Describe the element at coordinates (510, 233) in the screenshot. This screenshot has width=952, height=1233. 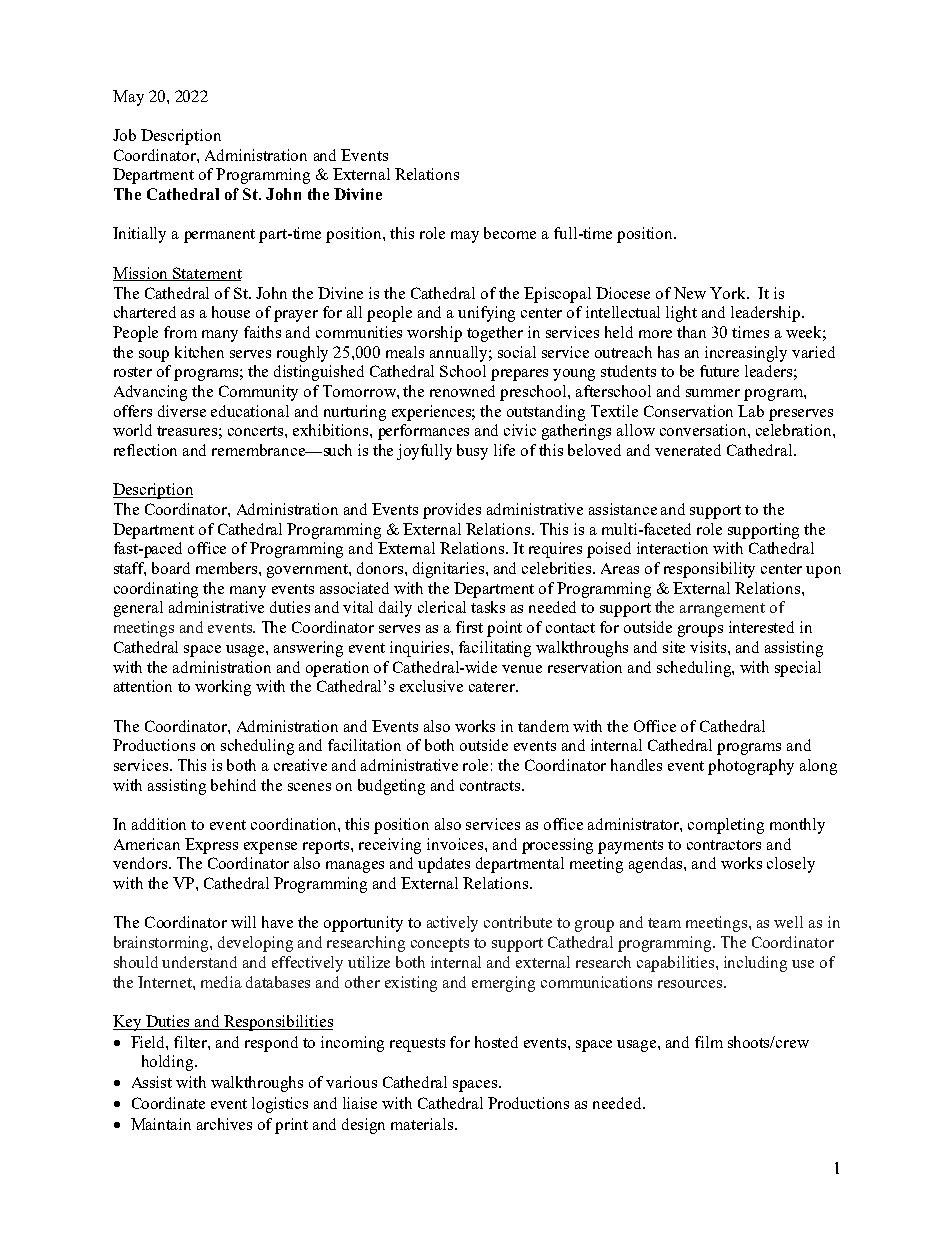
I see `become` at that location.
